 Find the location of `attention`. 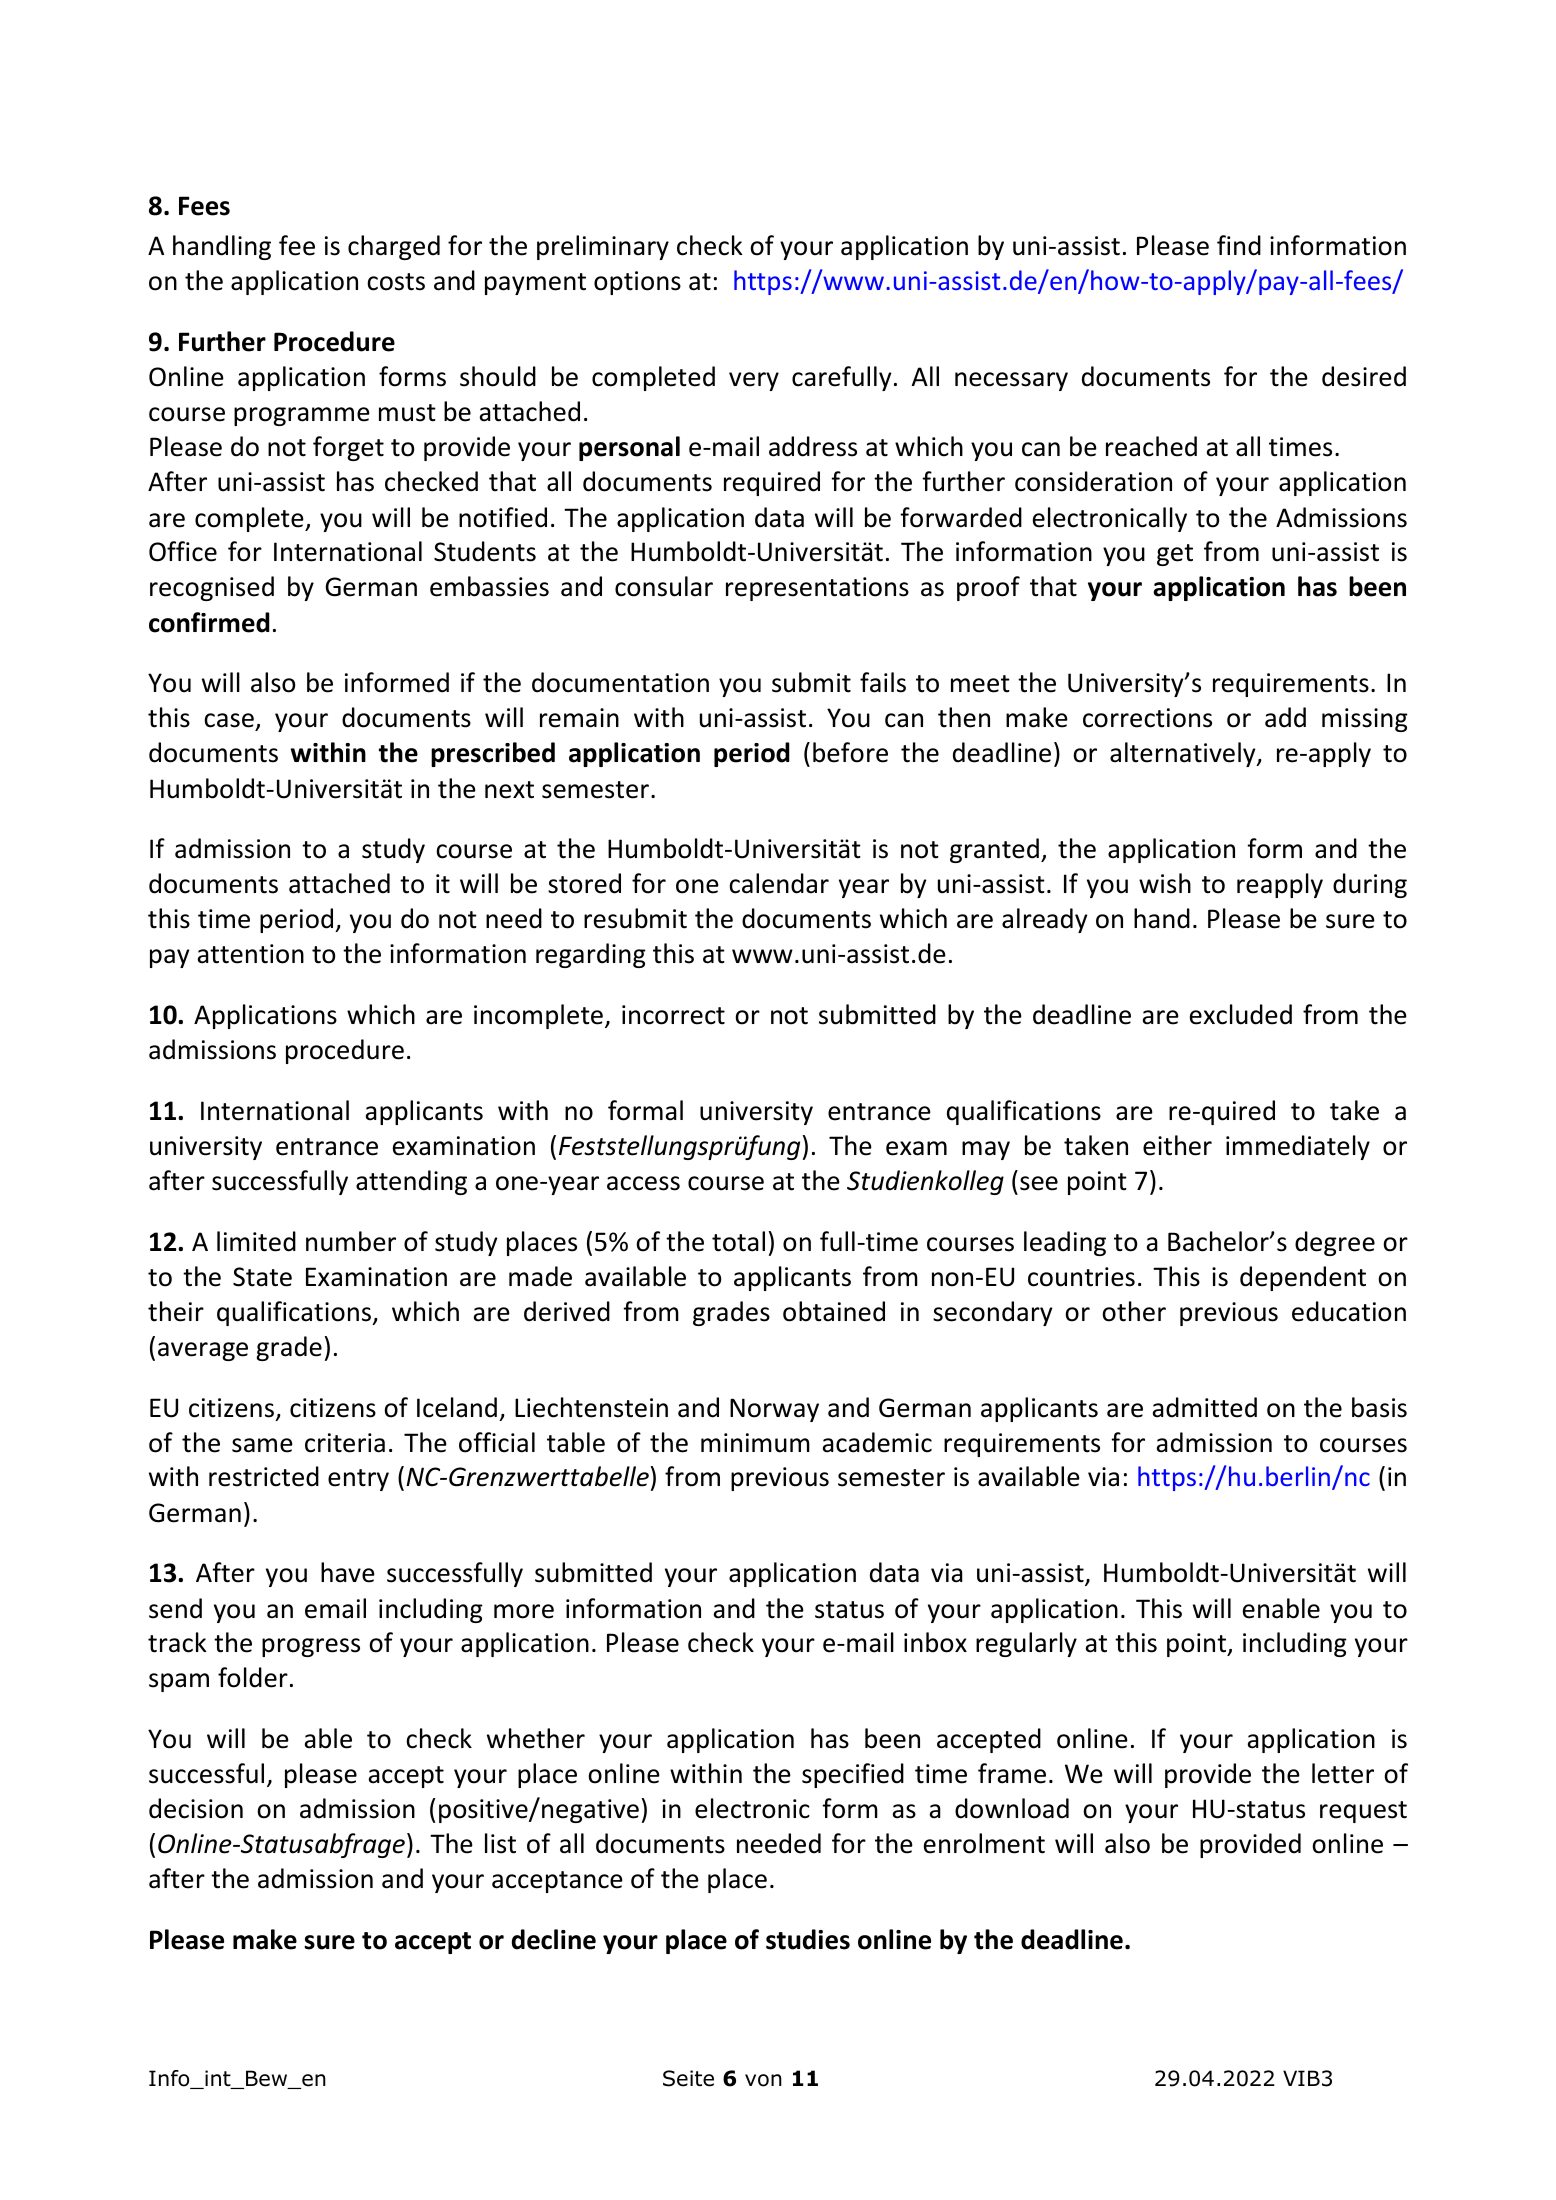

attention is located at coordinates (251, 954).
